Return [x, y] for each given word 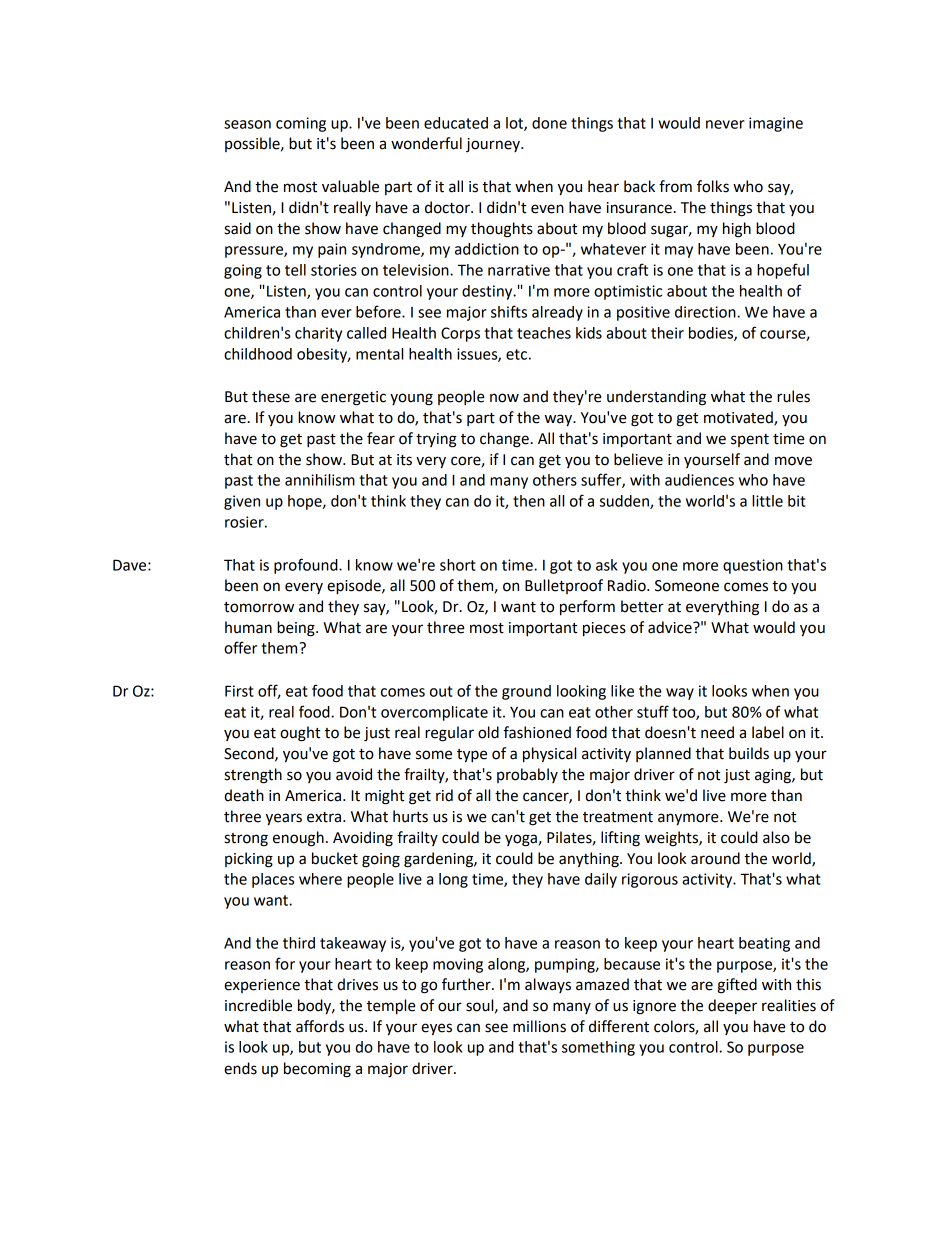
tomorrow [259, 607]
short [458, 565]
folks [713, 186]
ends [240, 1068]
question [753, 566]
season [247, 124]
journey [494, 145]
